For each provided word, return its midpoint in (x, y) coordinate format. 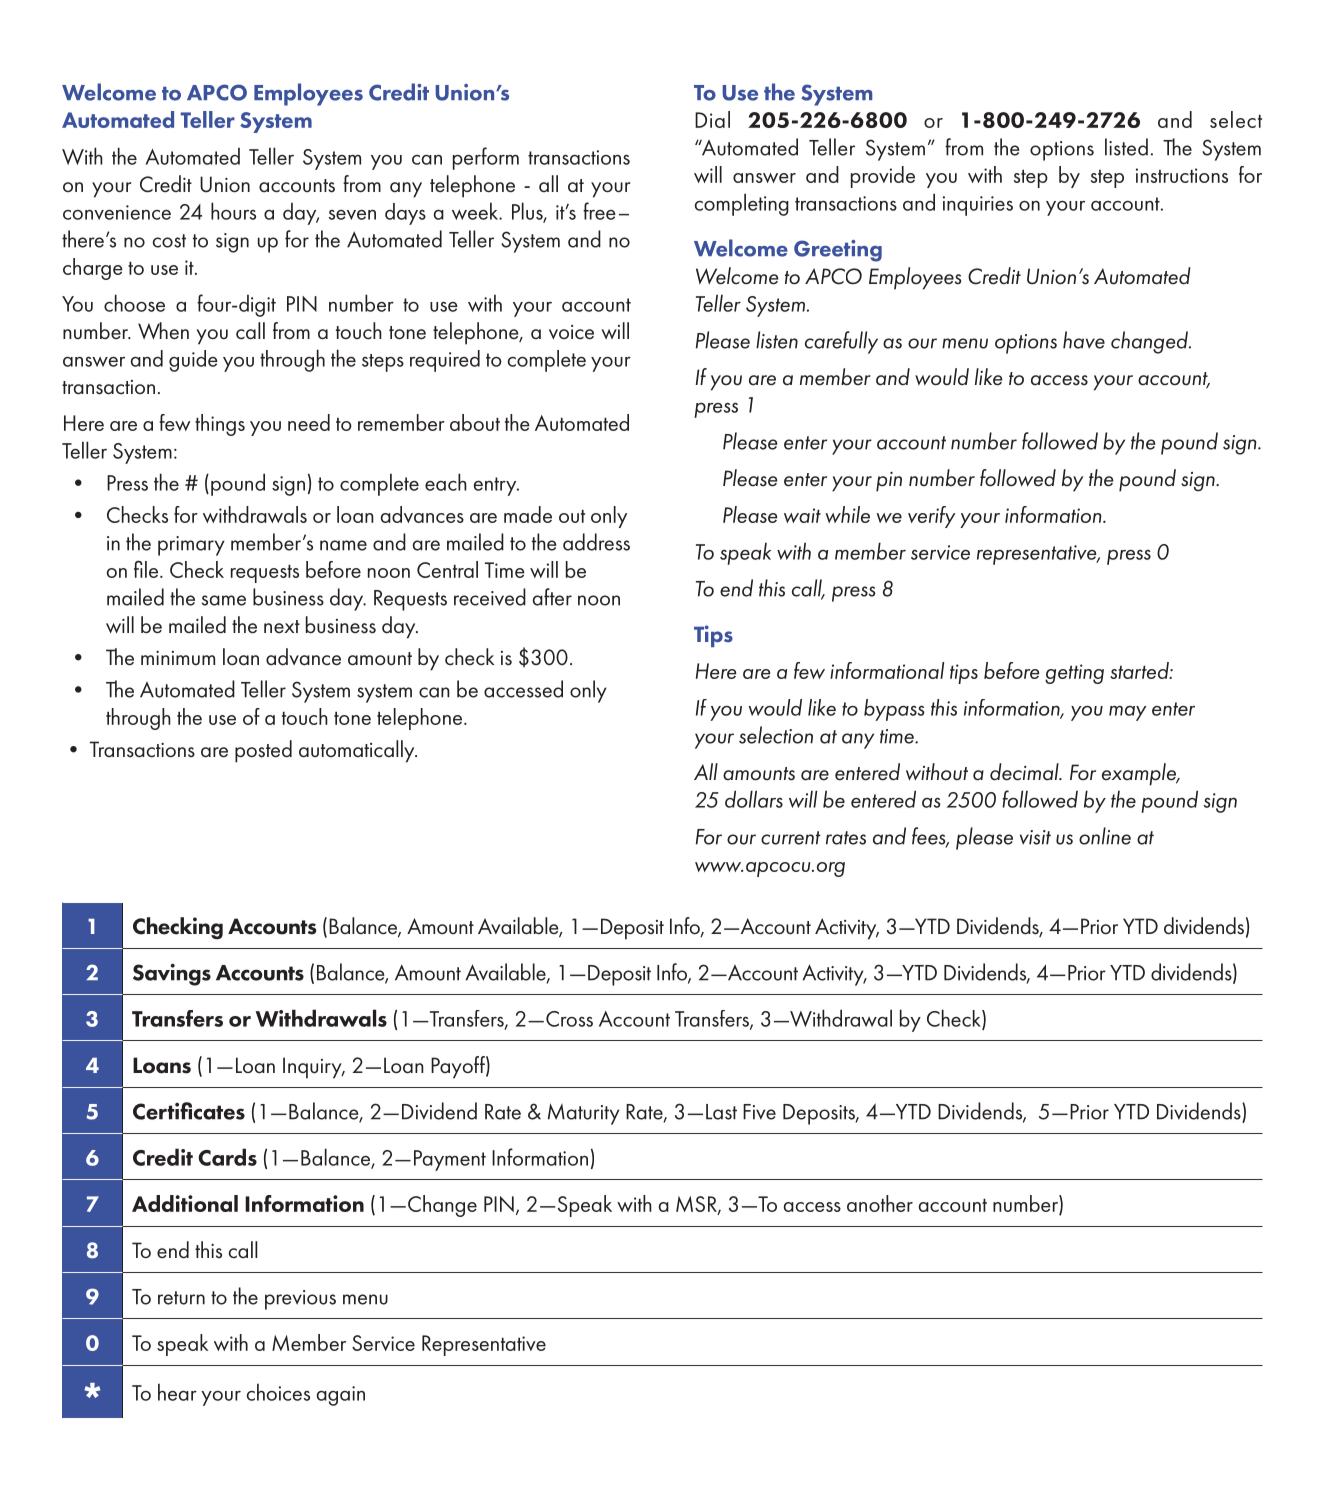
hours (233, 211)
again (340, 1396)
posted (263, 751)
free (599, 211)
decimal (1025, 772)
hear (177, 1392)
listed (1126, 147)
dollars (754, 799)
